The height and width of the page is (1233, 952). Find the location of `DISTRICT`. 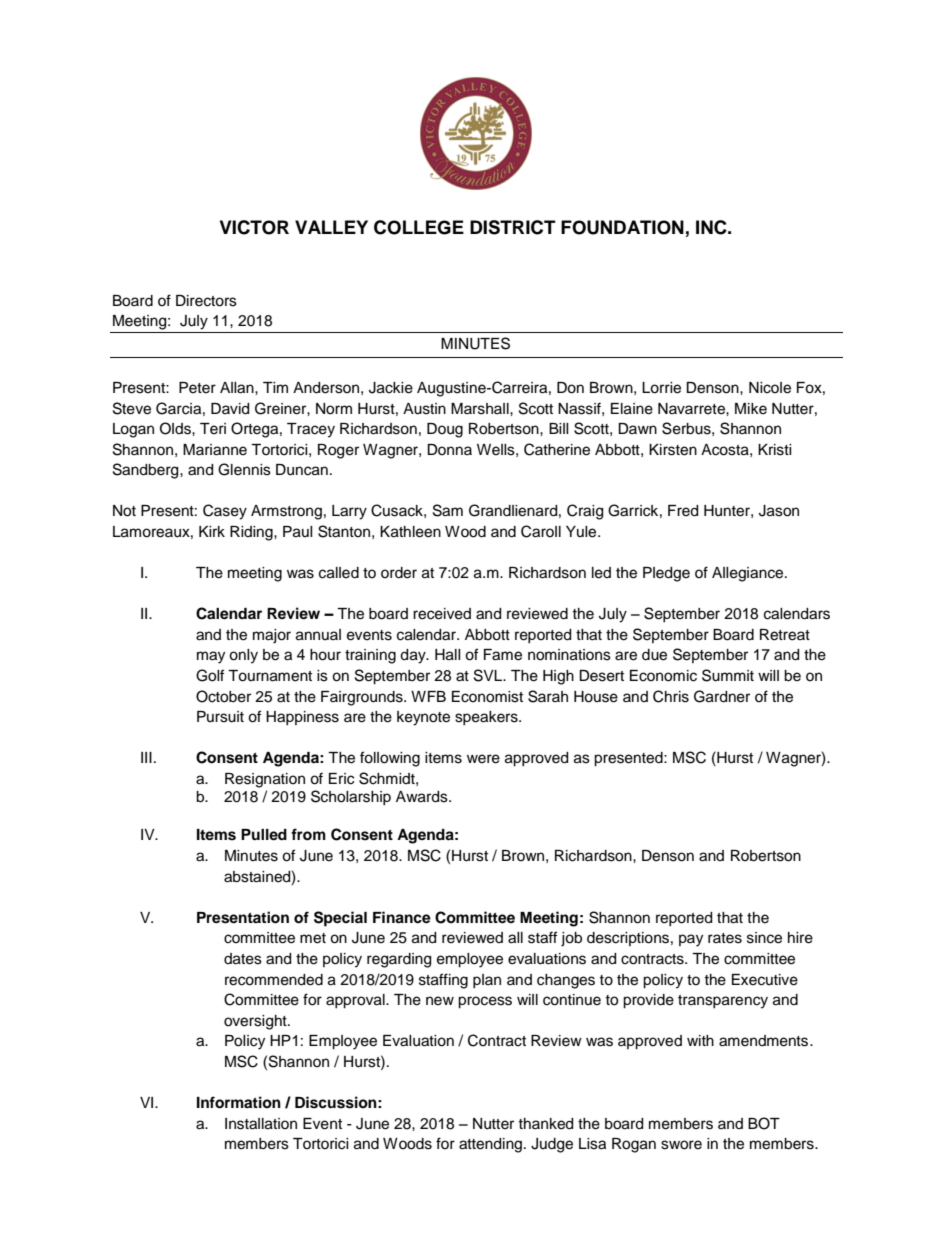

DISTRICT is located at coordinates (513, 227).
